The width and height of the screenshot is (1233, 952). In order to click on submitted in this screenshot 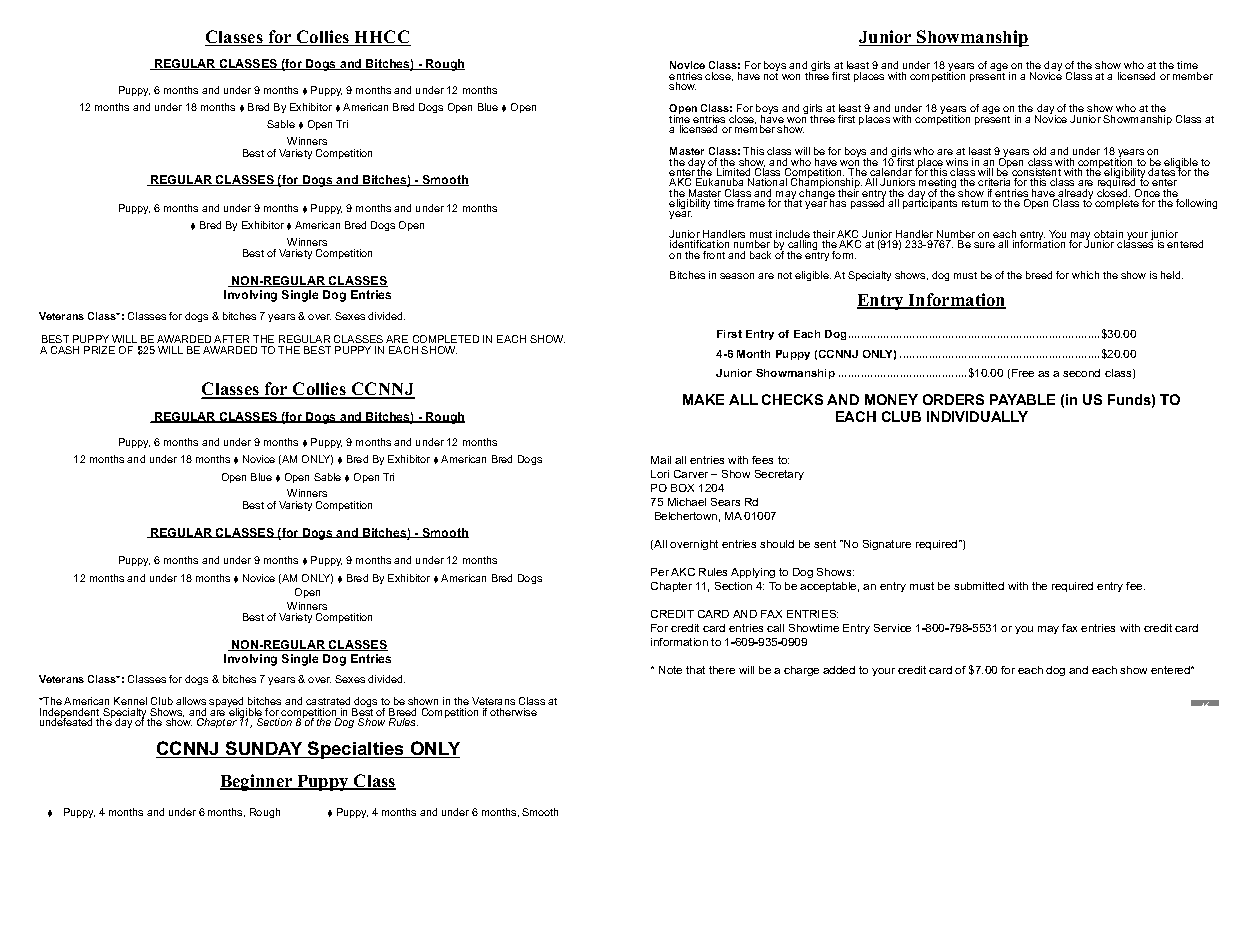, I will do `click(979, 586)`.
